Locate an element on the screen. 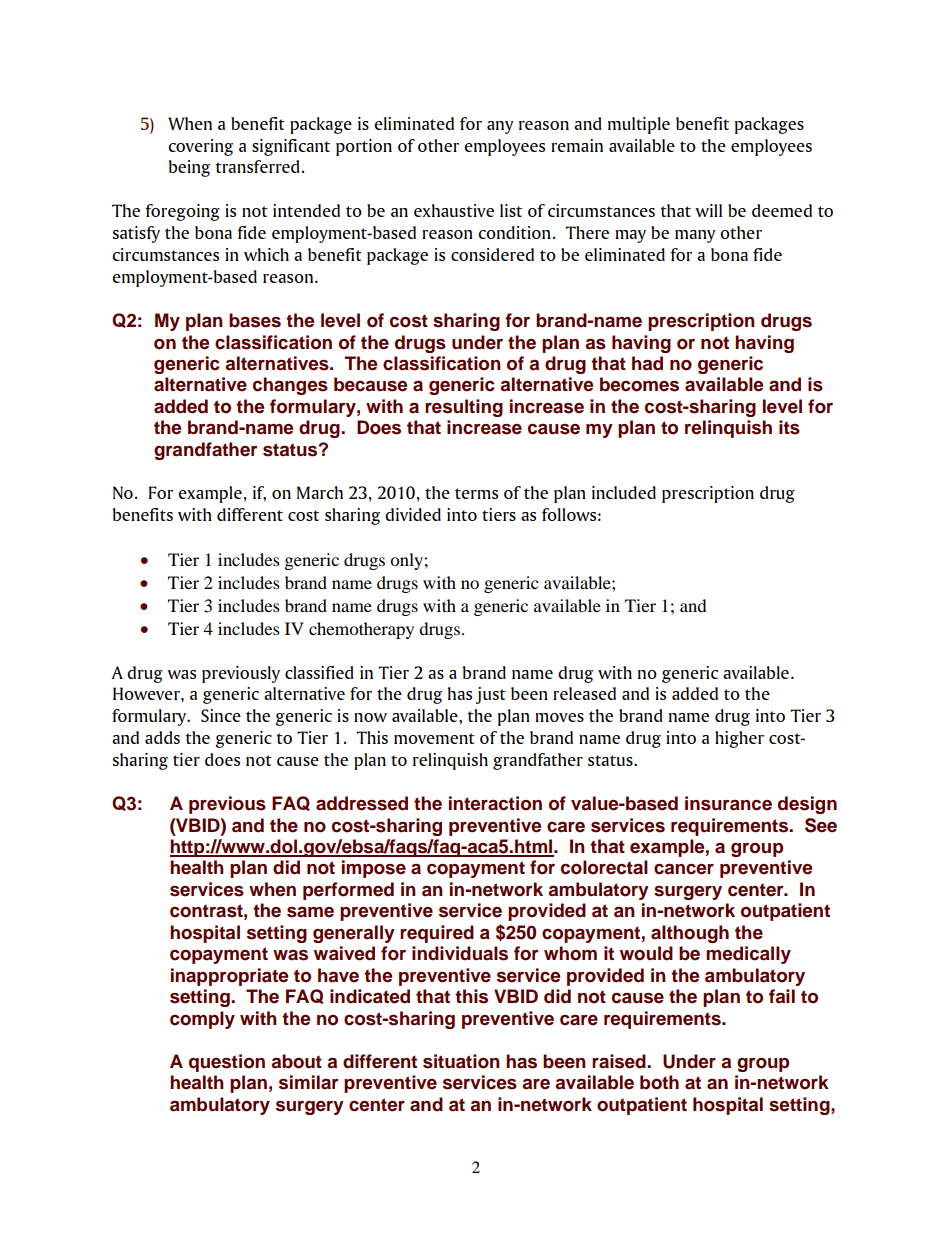 This screenshot has width=952, height=1233. question is located at coordinates (227, 1063).
